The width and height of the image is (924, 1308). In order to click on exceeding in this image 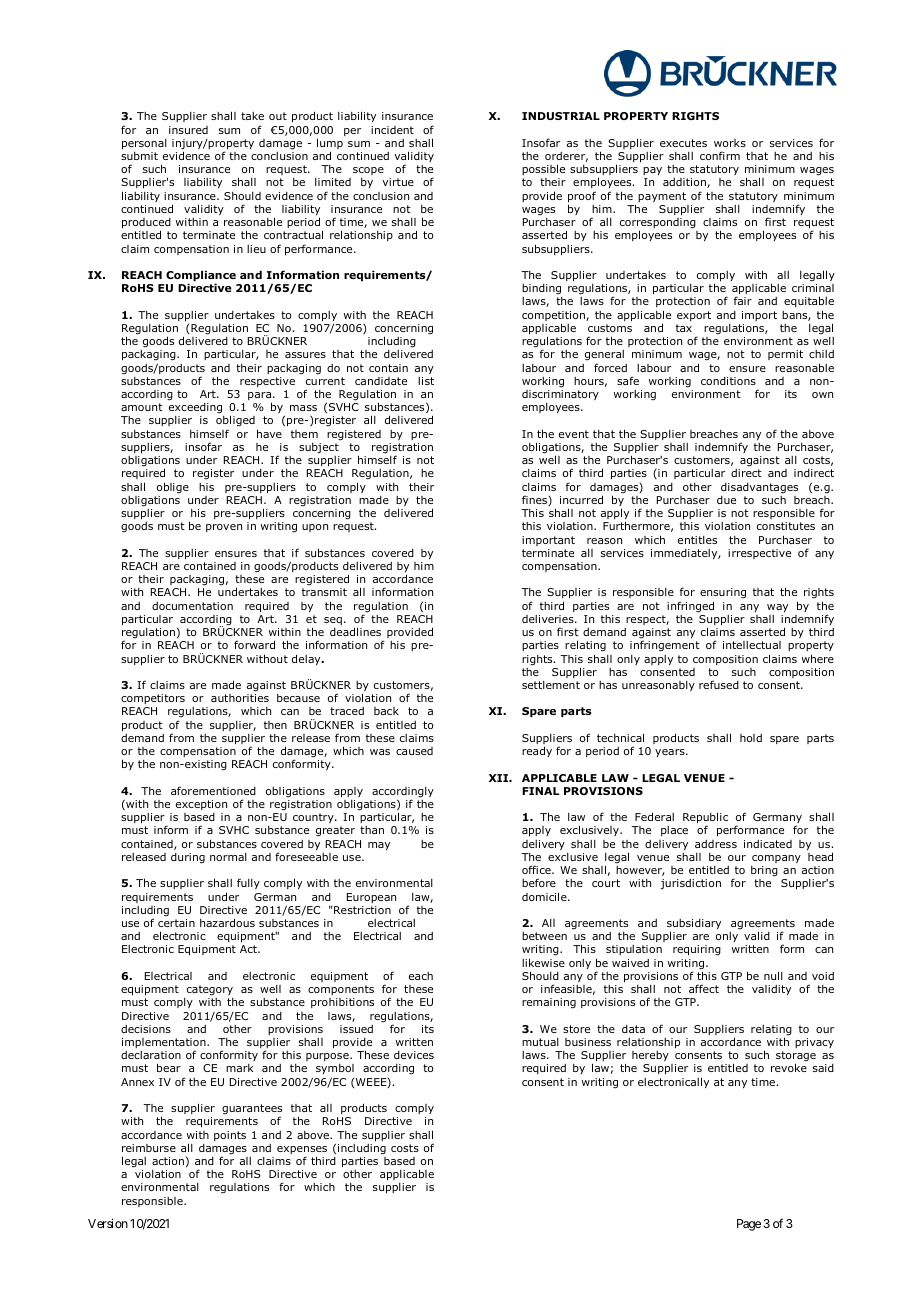, I will do `click(195, 408)`.
